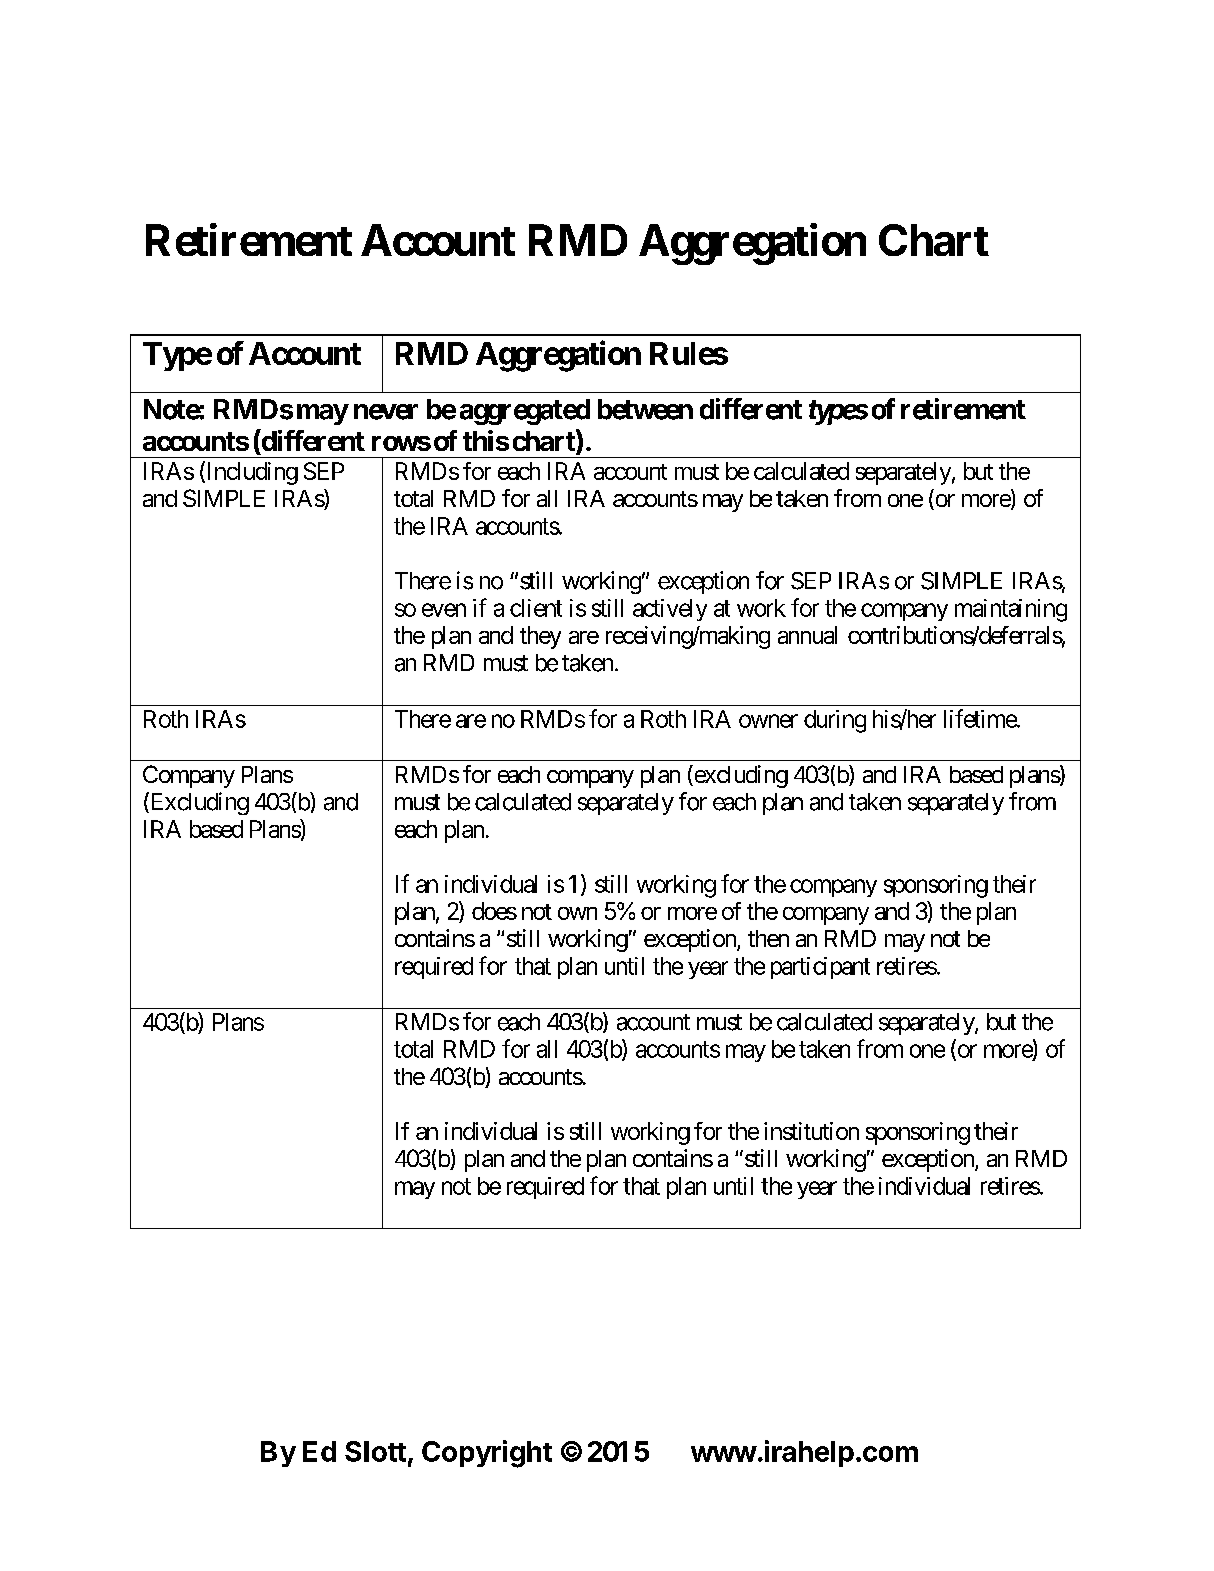 This screenshot has height=1571, width=1214. What do you see at coordinates (386, 412) in the screenshot?
I see `never` at bounding box center [386, 412].
